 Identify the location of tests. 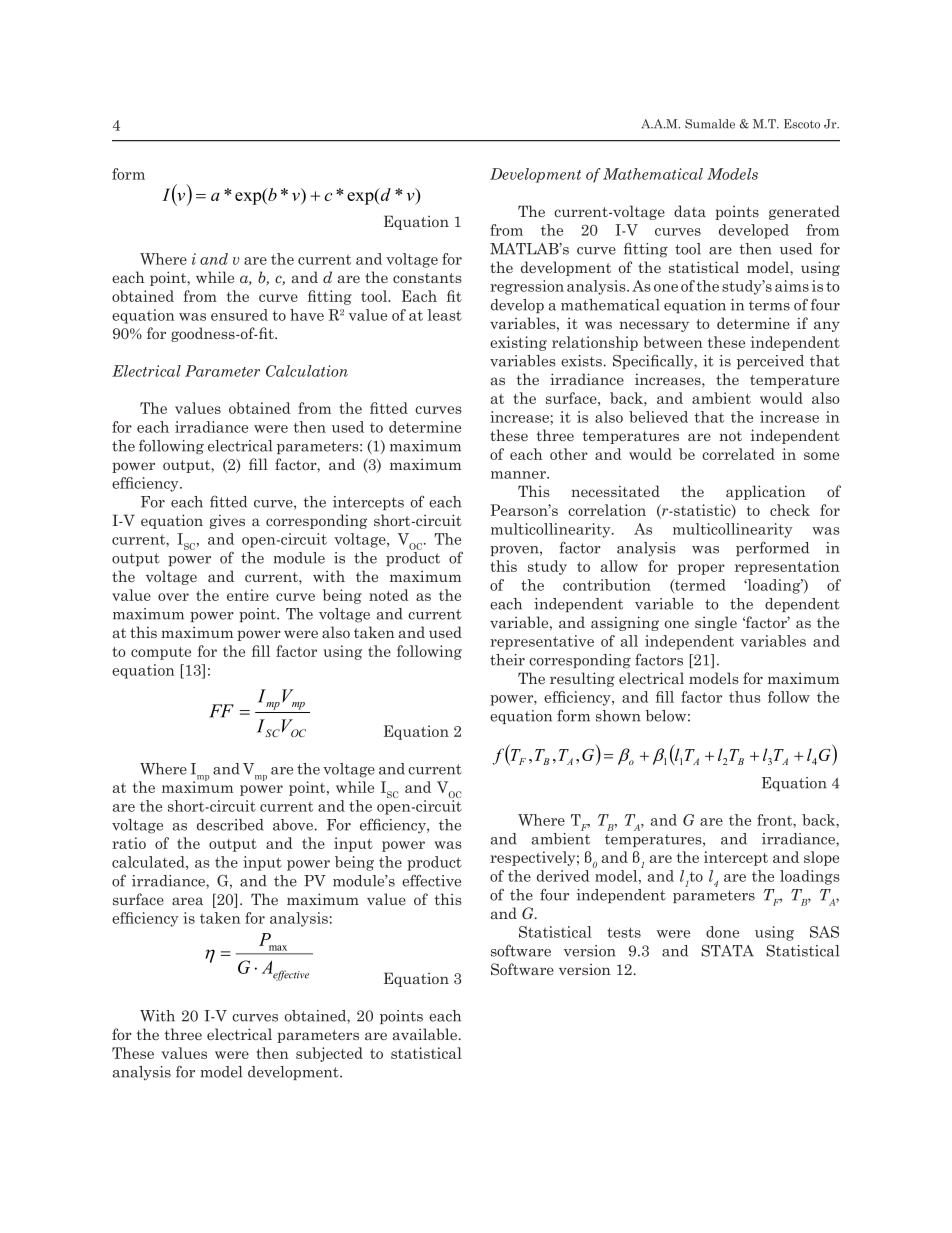
(624, 932).
